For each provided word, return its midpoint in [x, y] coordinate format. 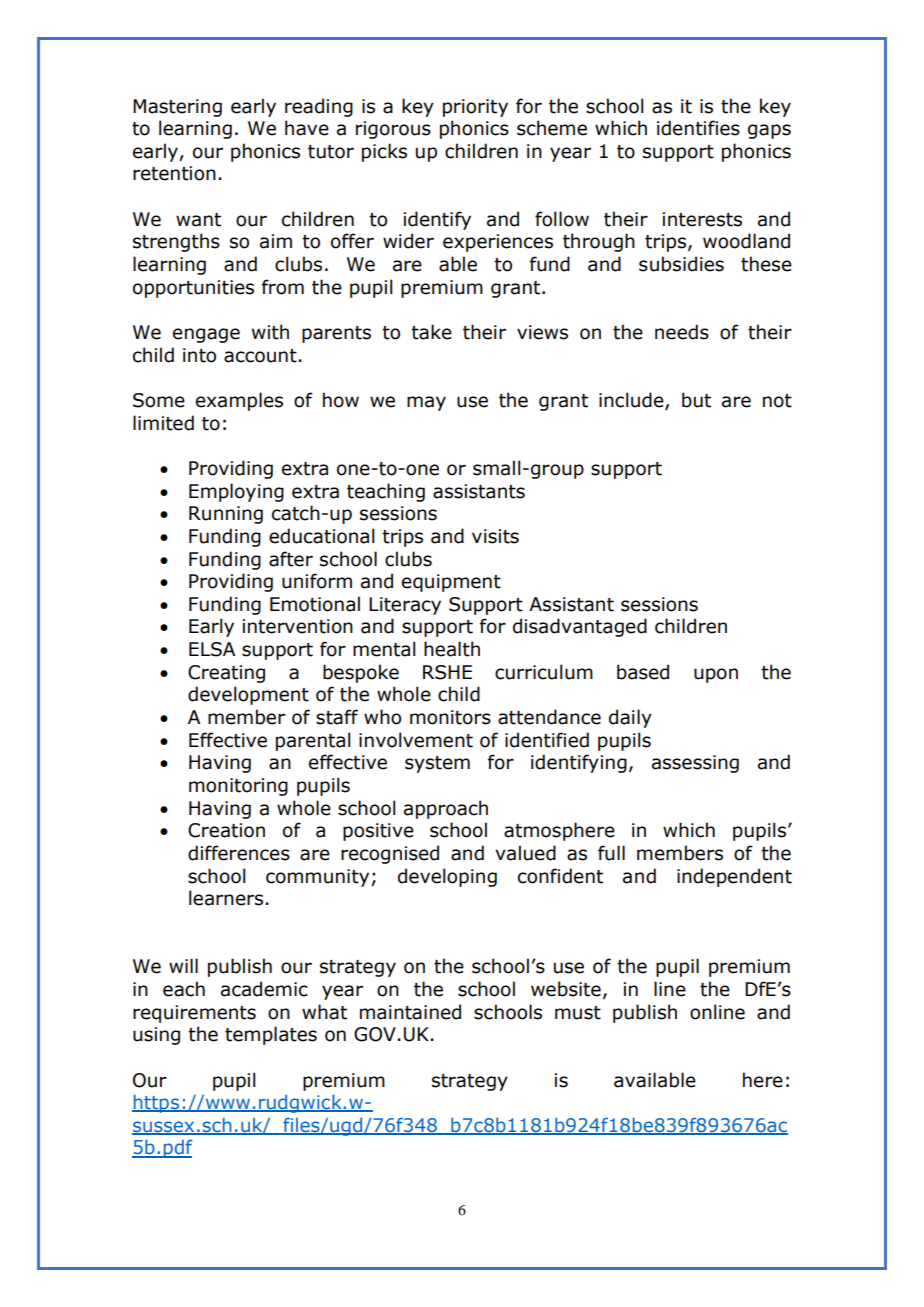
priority [475, 108]
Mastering [177, 108]
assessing [695, 764]
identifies [698, 128]
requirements [194, 1014]
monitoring [238, 787]
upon [716, 675]
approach [446, 809]
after [291, 559]
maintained [410, 1012]
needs [682, 332]
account [260, 356]
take [431, 332]
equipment [451, 583]
